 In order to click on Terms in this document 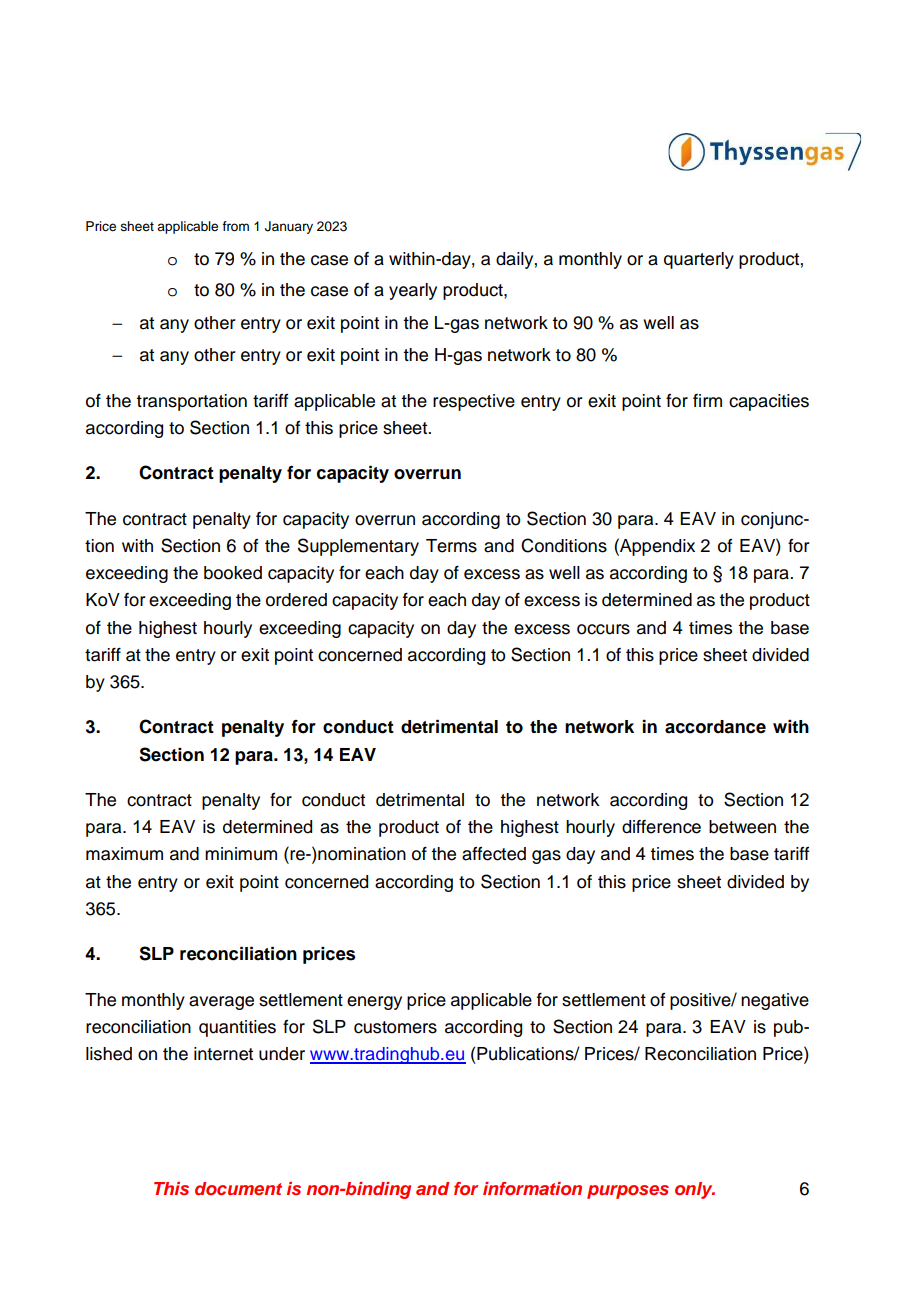, I will do `click(451, 546)`.
